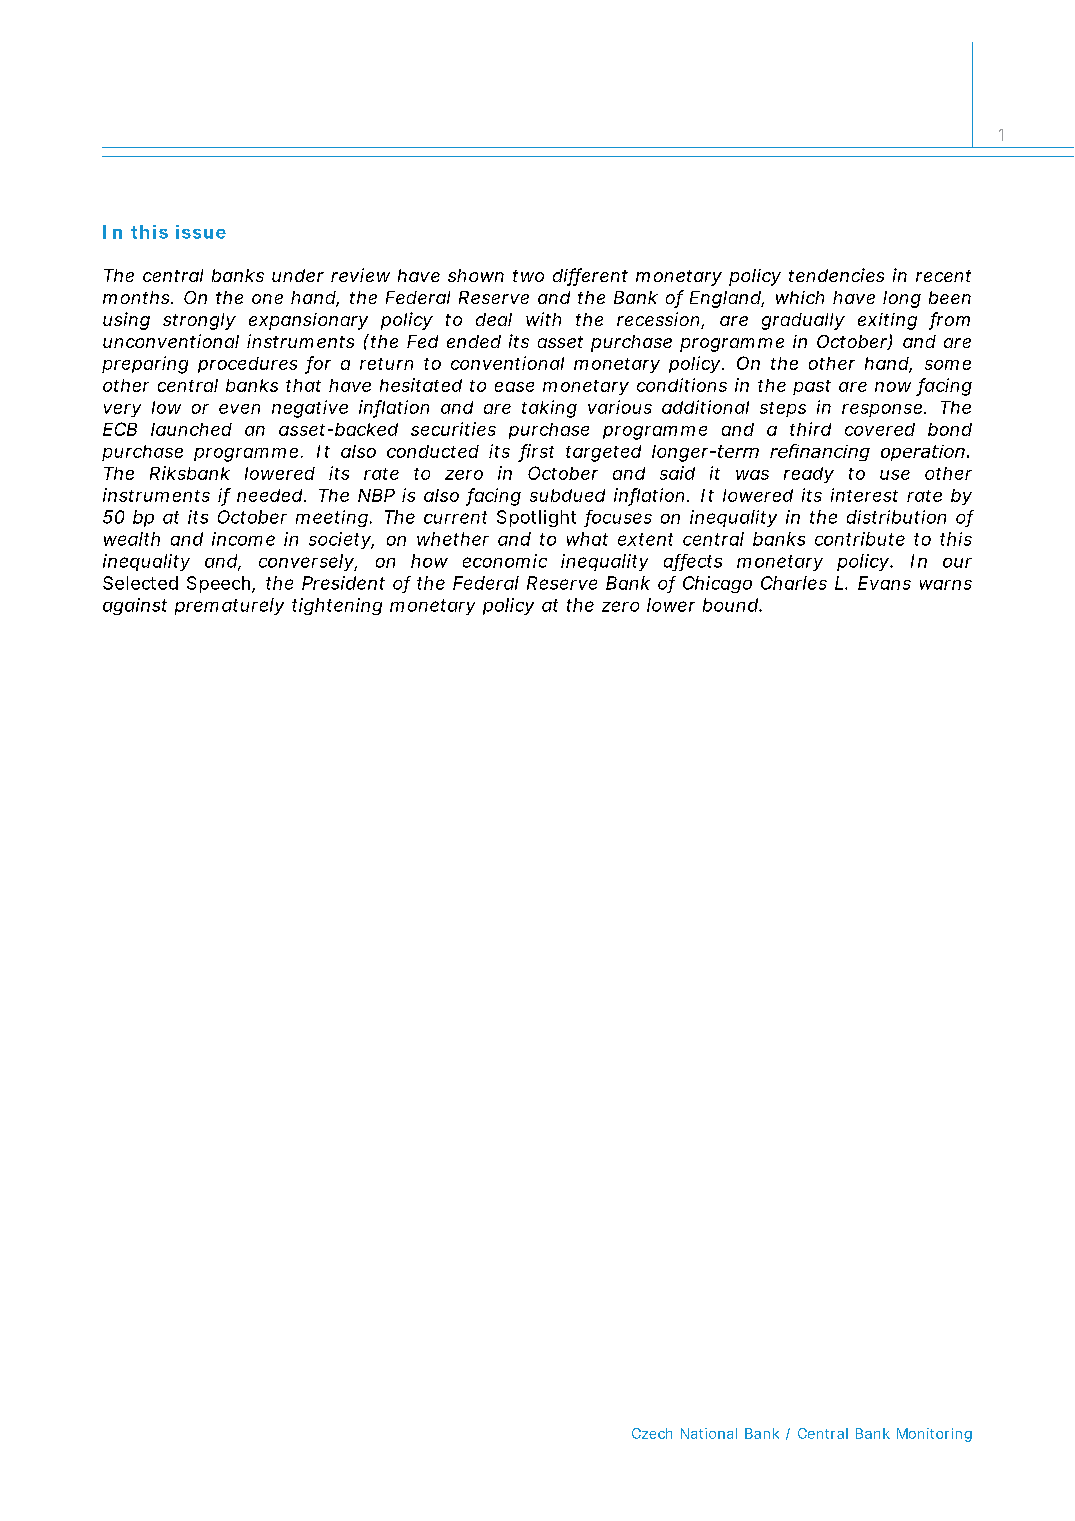 The image size is (1075, 1521). I want to click on National, so click(709, 1433).
